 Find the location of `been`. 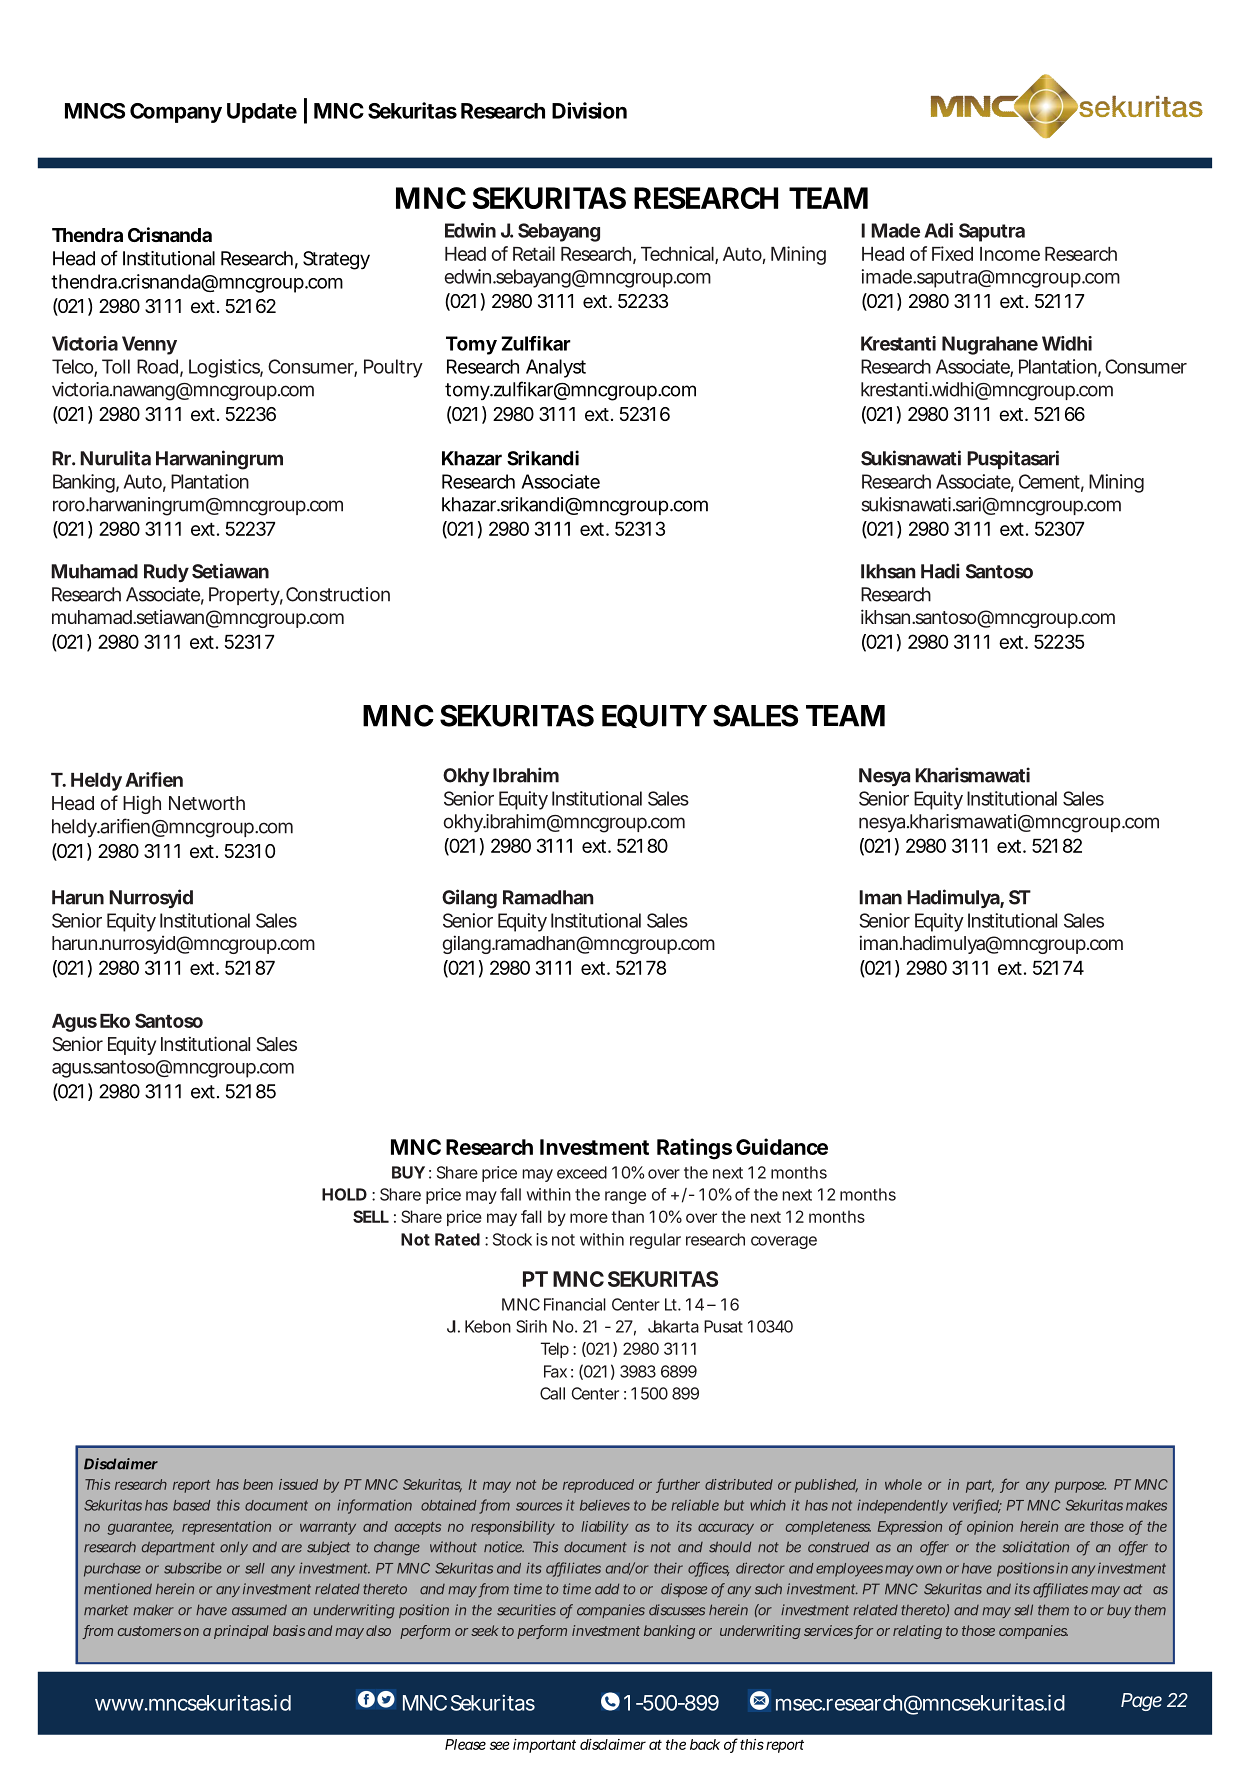

been is located at coordinates (258, 1484).
